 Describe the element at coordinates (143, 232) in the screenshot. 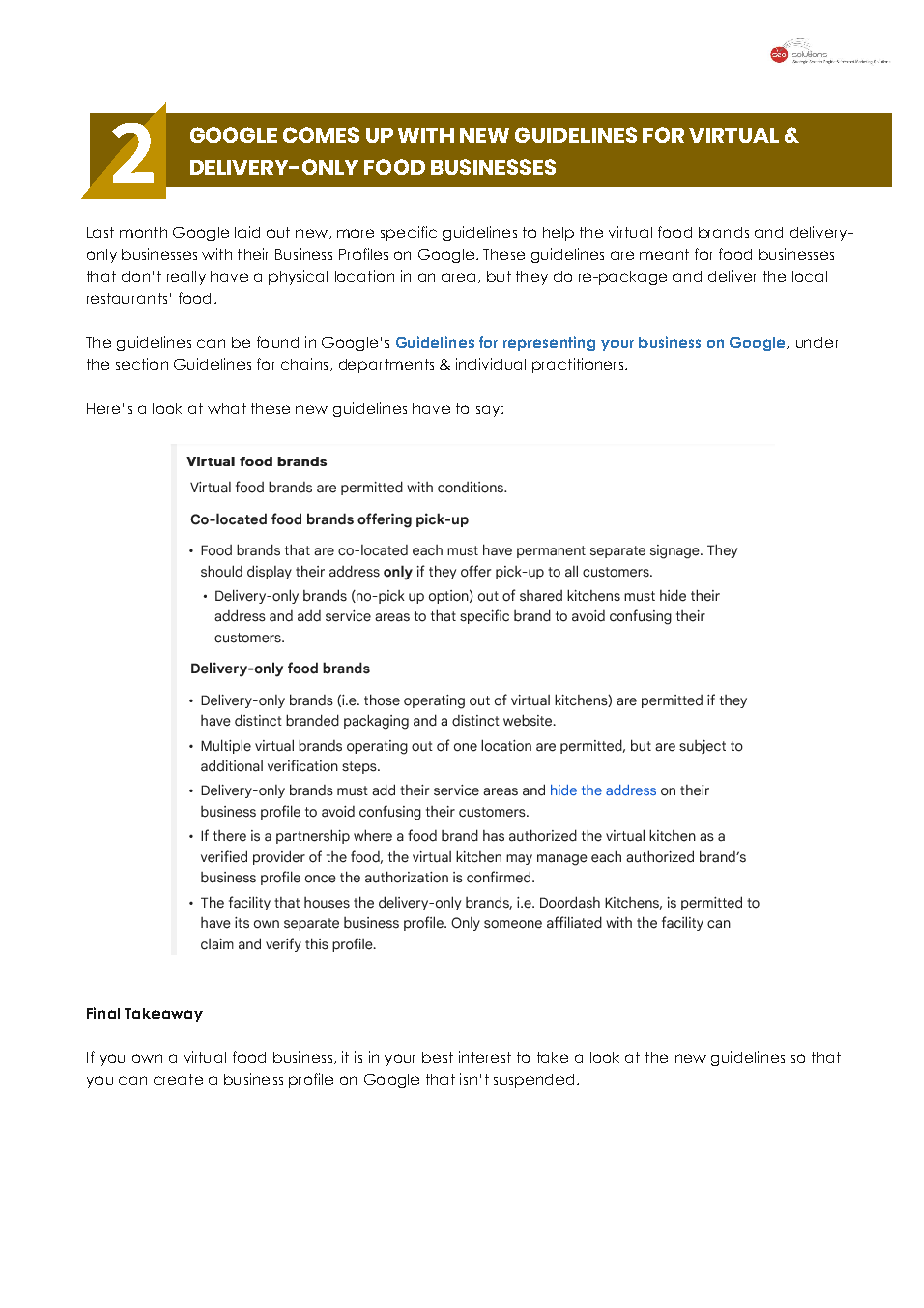

I see `month` at that location.
